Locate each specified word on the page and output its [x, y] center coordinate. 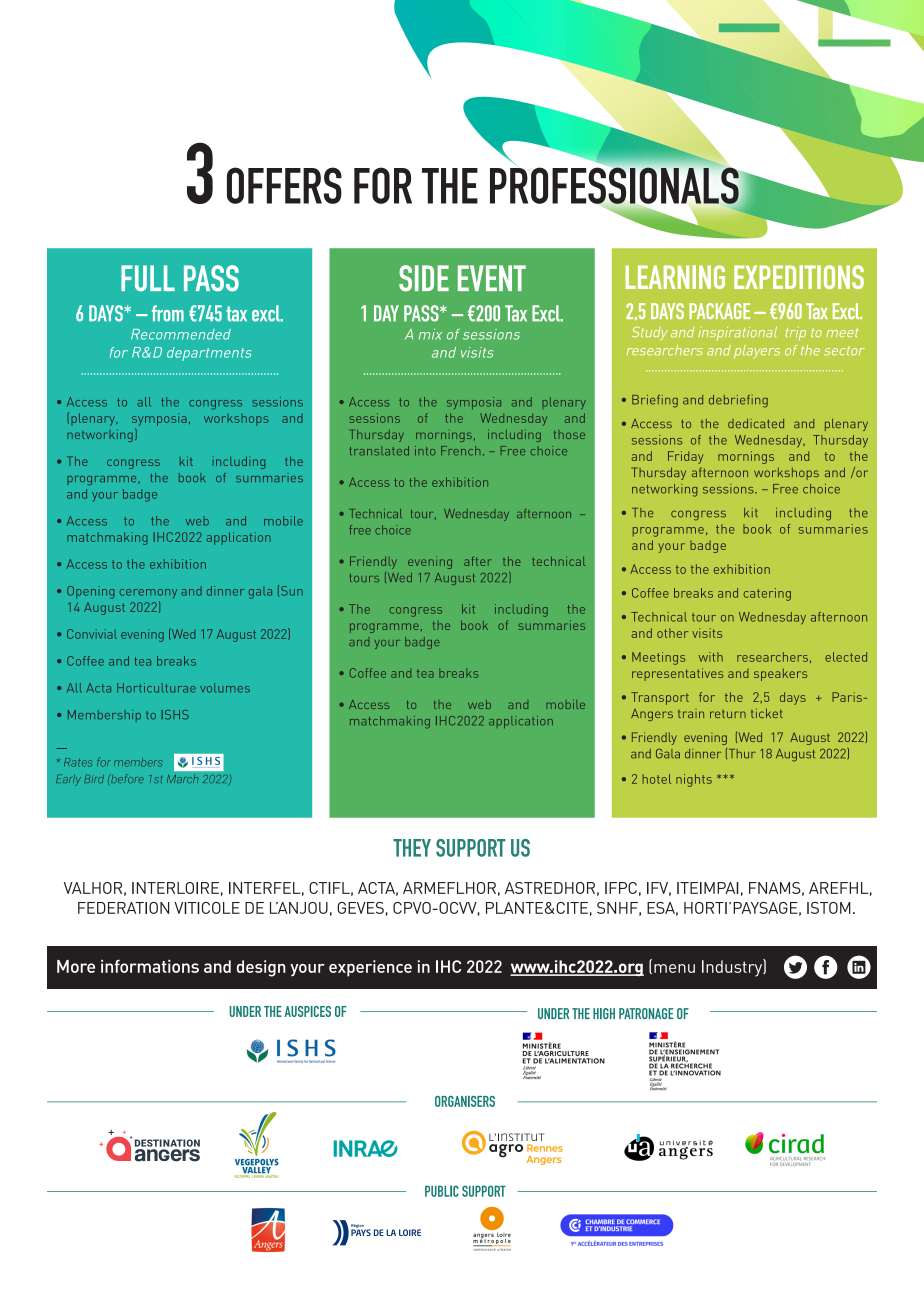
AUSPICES [307, 1011]
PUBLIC [442, 1191]
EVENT [492, 278]
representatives [677, 674]
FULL [148, 278]
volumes [225, 688]
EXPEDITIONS [799, 277]
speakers [780, 674]
